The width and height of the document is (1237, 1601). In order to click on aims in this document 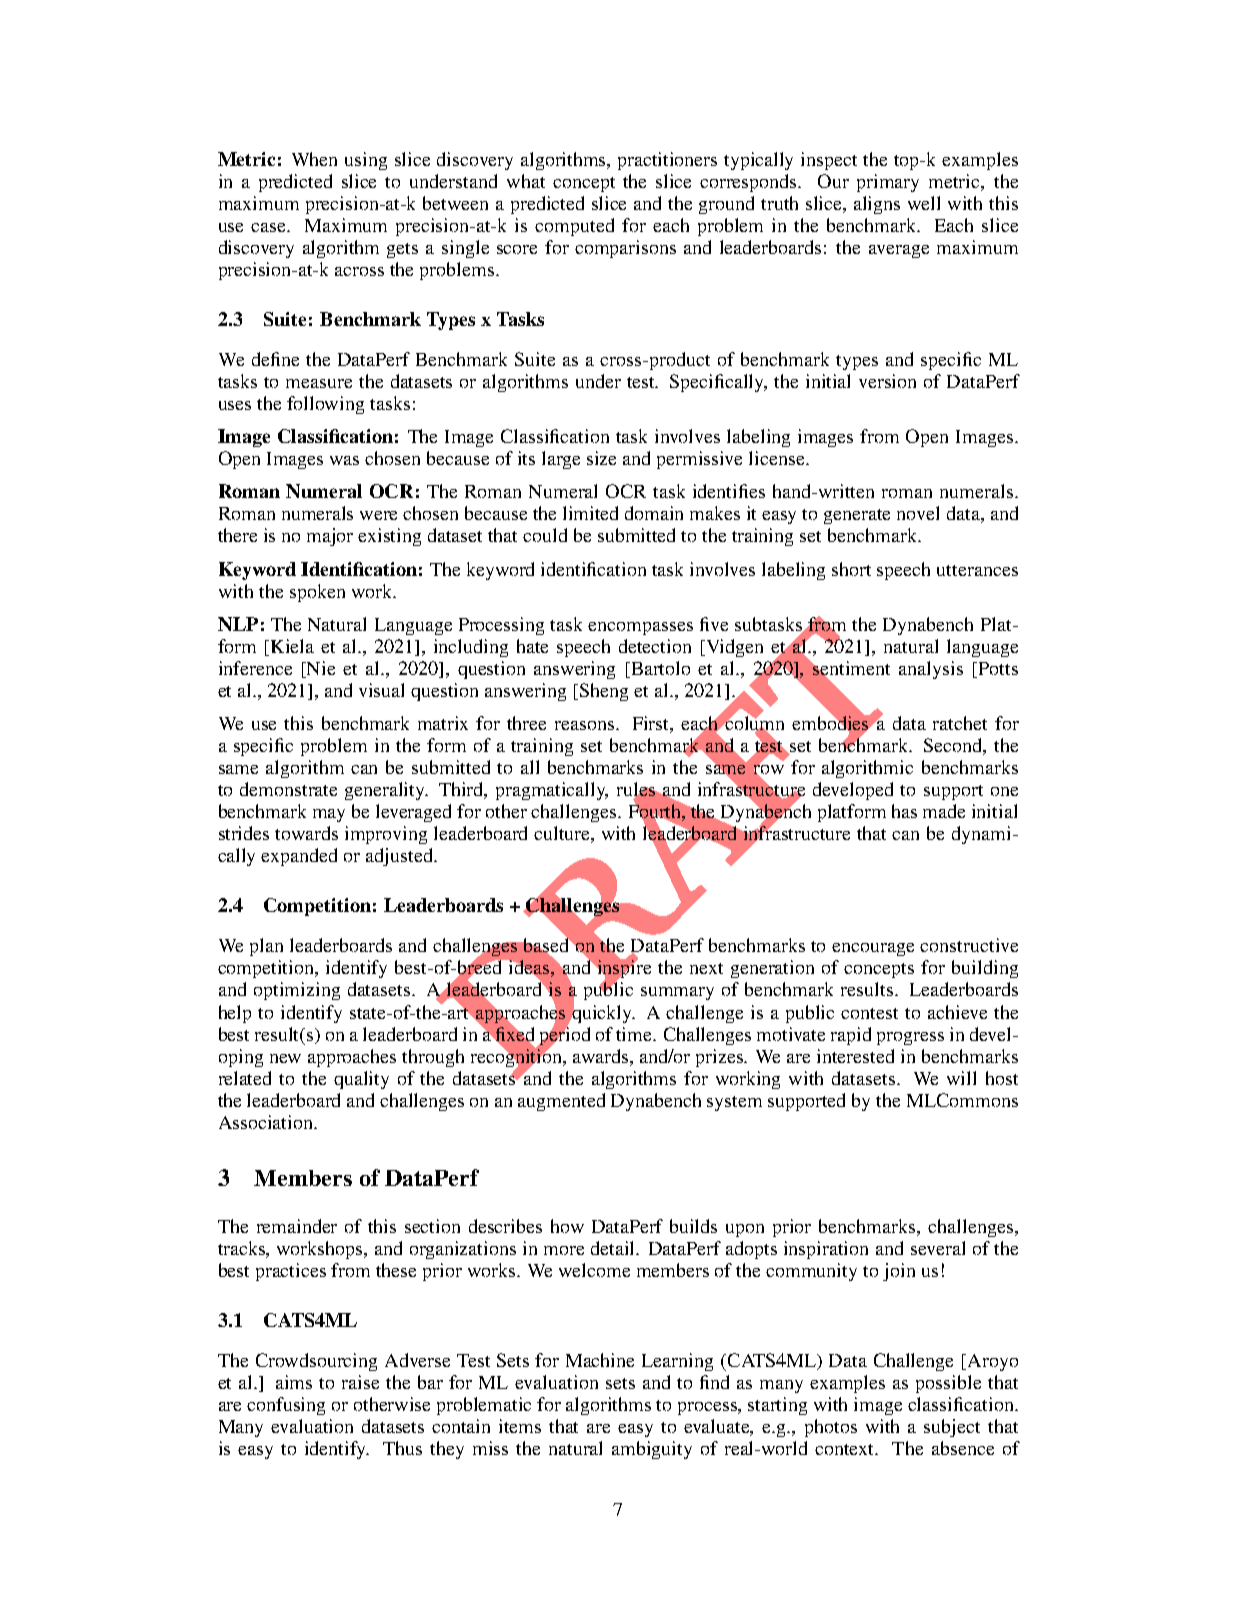, I will do `click(294, 1382)`.
